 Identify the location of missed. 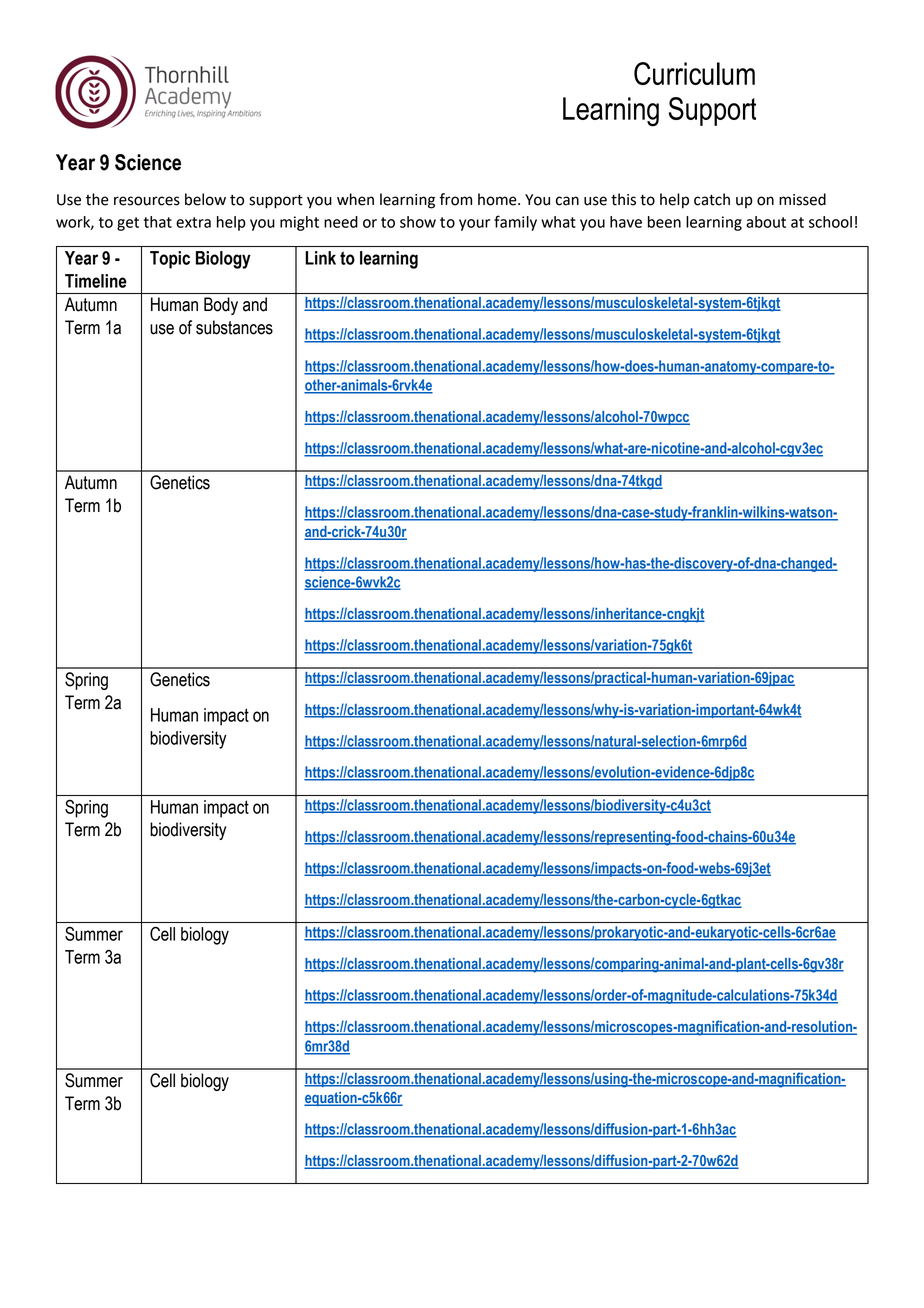
(802, 199).
